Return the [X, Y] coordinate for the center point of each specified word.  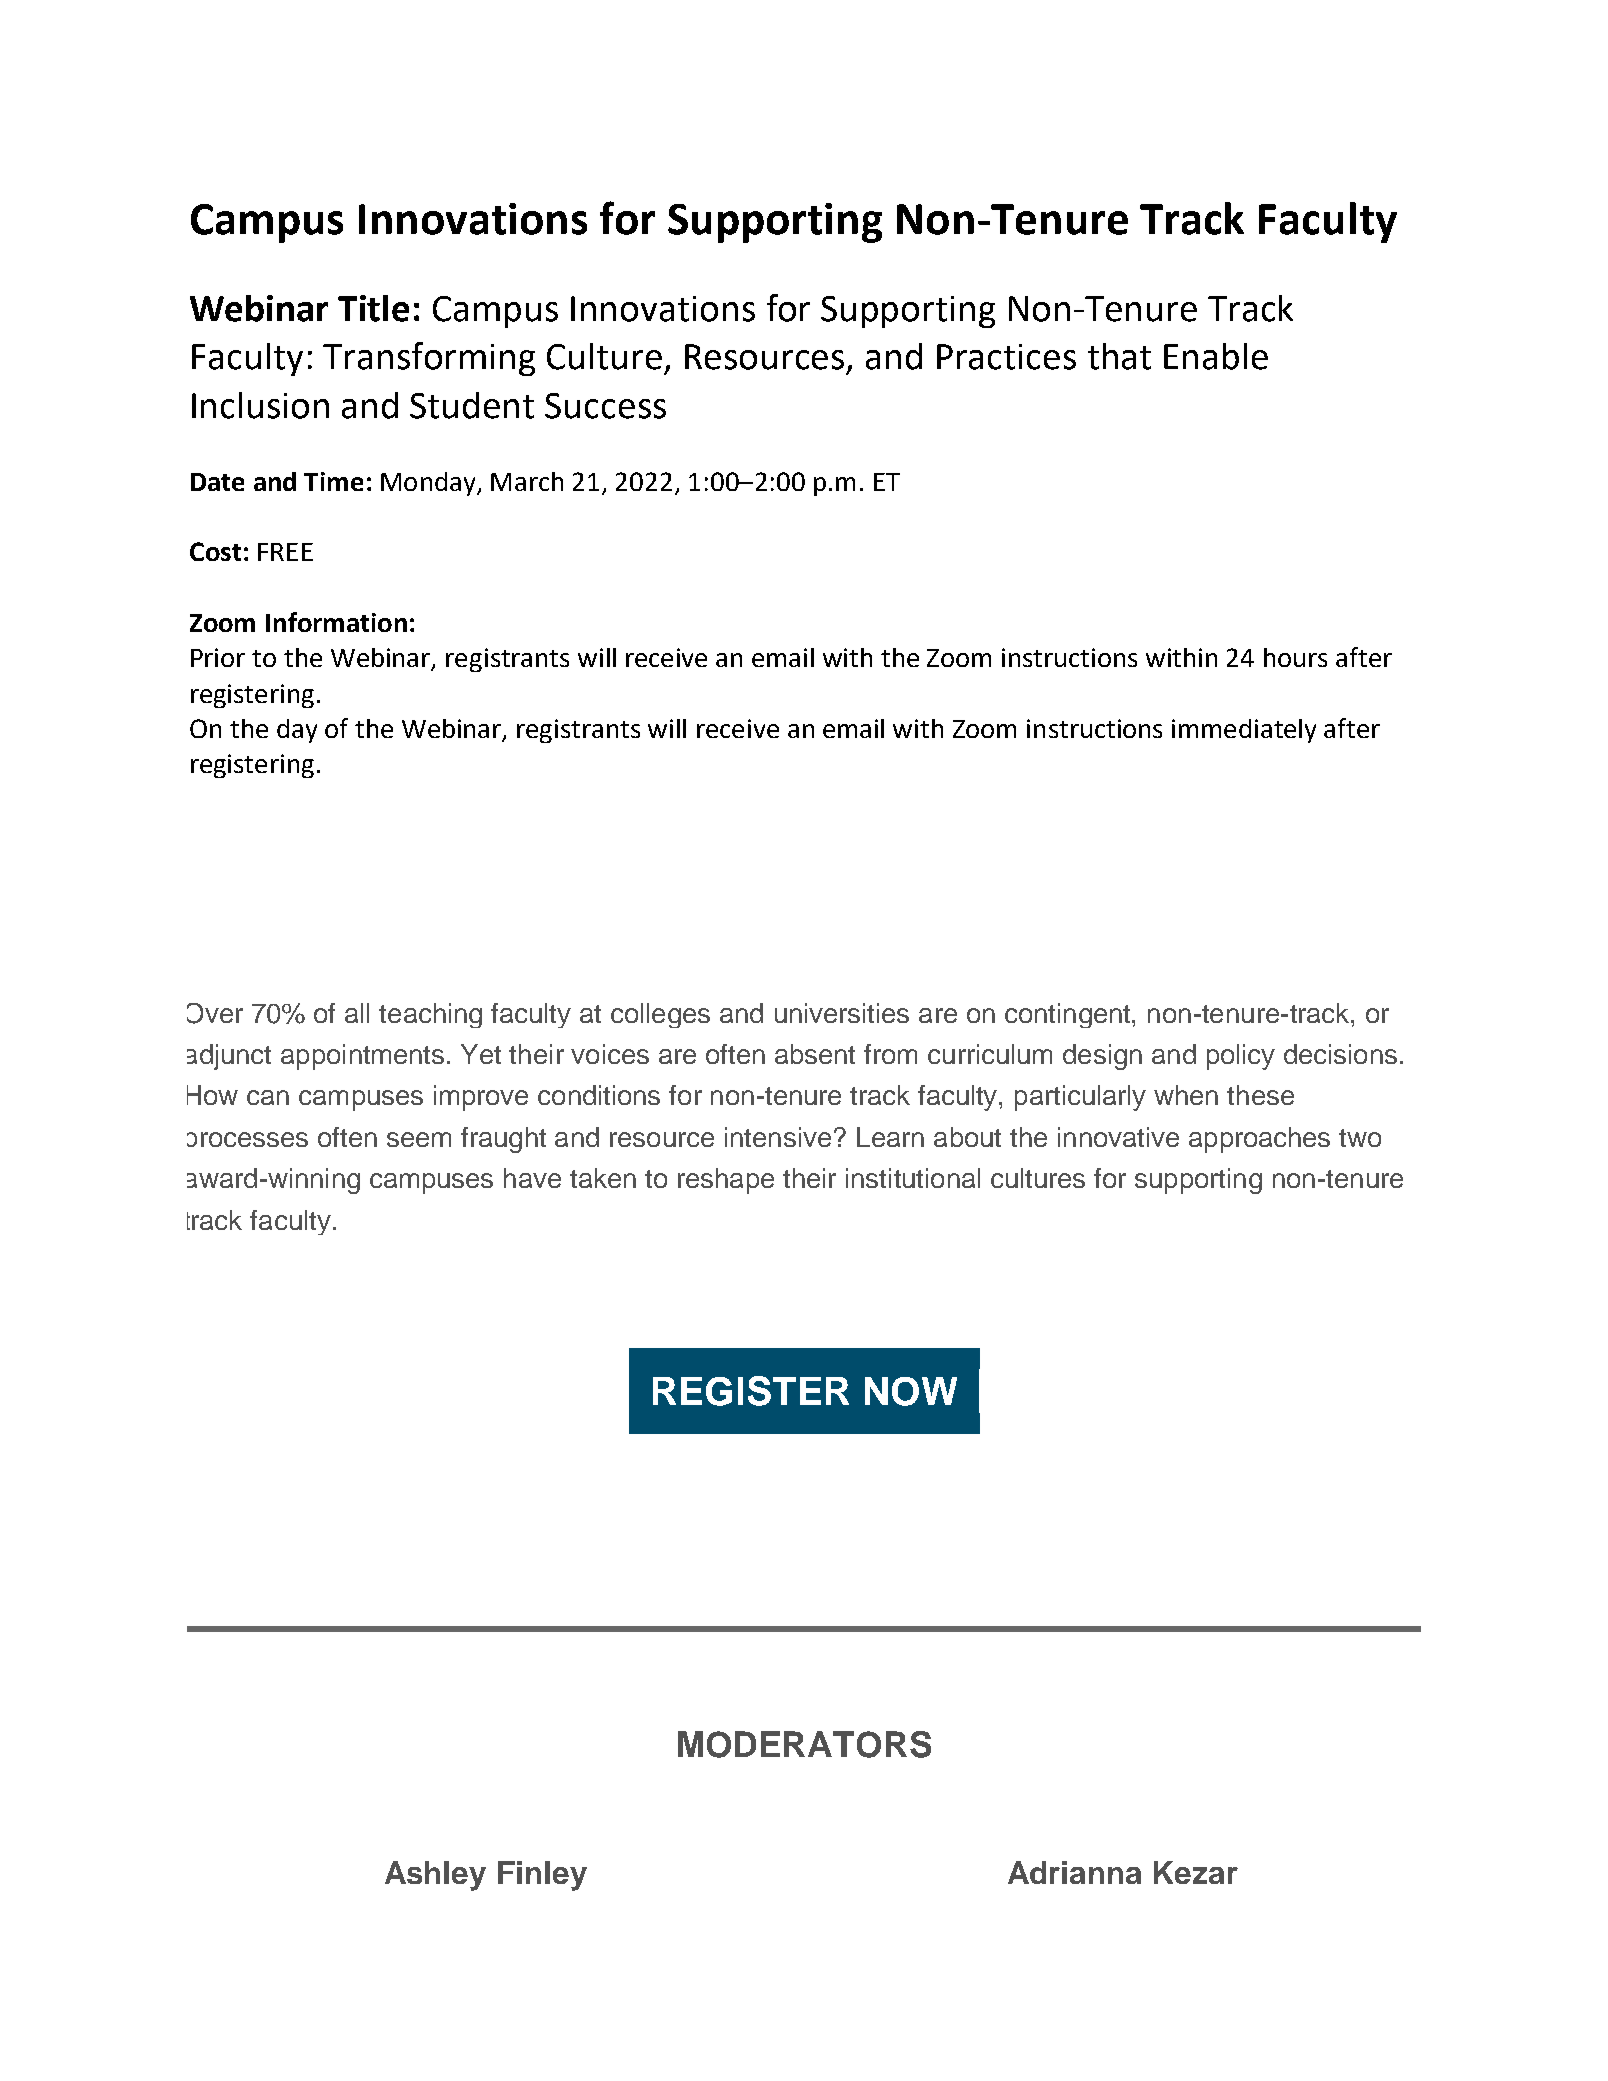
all [357, 1013]
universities [842, 1013]
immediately [1244, 731]
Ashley [435, 1876]
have [532, 1178]
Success [605, 406]
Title [373, 308]
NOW [911, 1391]
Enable [1216, 356]
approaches [1259, 1140]
